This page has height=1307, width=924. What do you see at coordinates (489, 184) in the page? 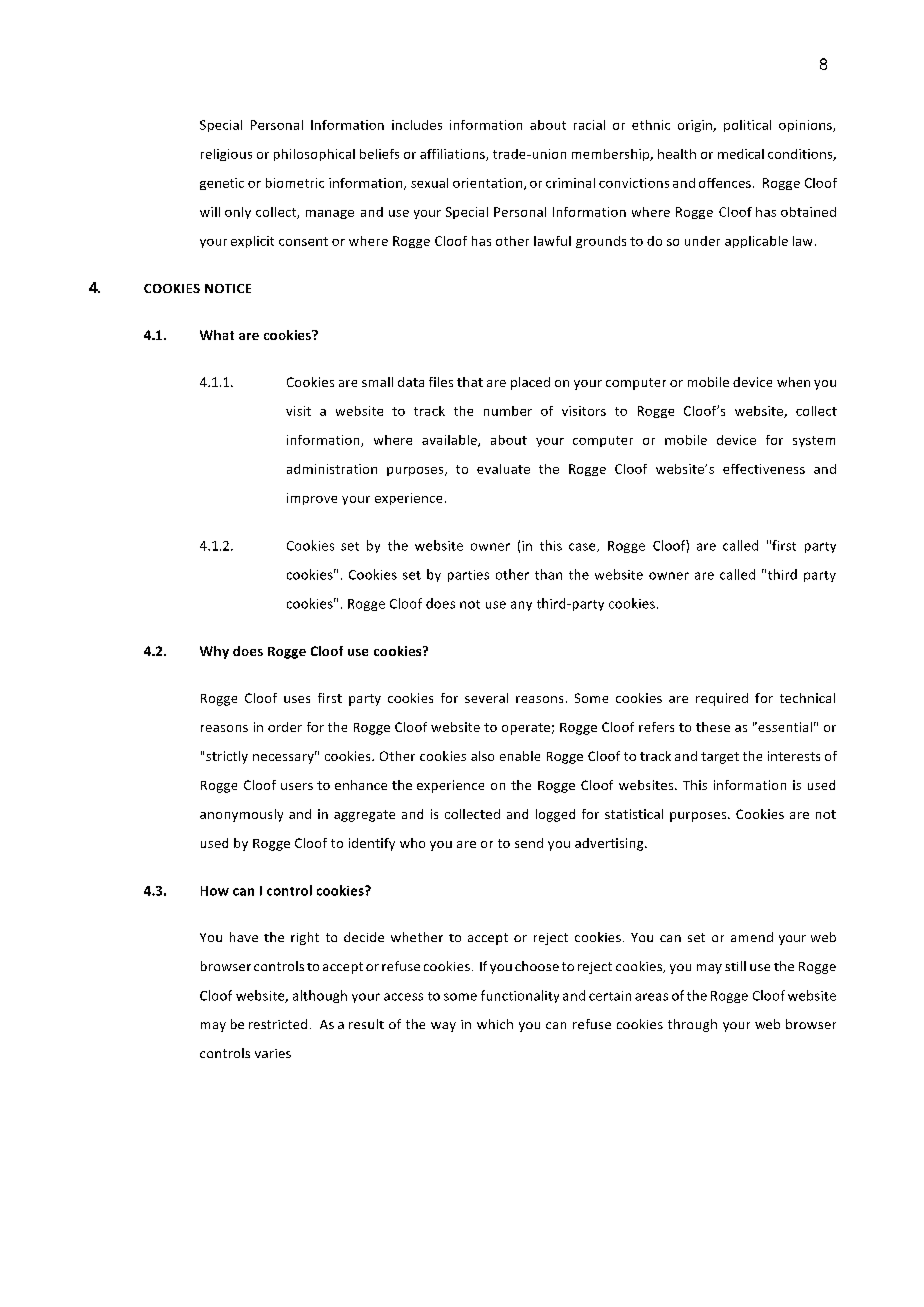
I see `orientation` at bounding box center [489, 184].
